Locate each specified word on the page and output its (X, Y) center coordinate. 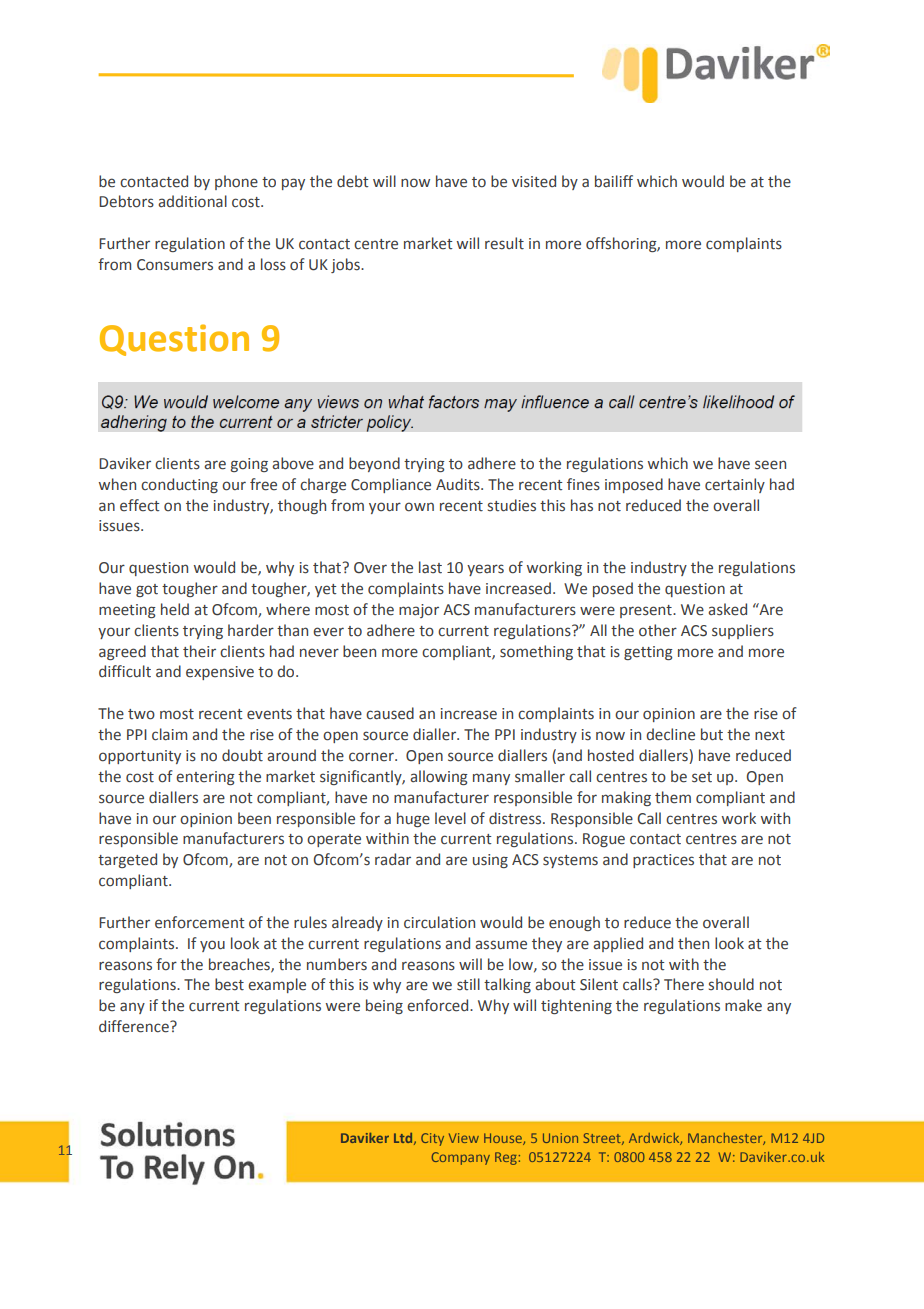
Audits (459, 484)
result (504, 243)
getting (648, 653)
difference (135, 1026)
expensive (220, 673)
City (432, 1139)
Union (560, 1138)
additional (192, 201)
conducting (179, 485)
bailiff (614, 181)
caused (390, 713)
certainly (735, 485)
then (693, 943)
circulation (439, 922)
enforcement (200, 922)
